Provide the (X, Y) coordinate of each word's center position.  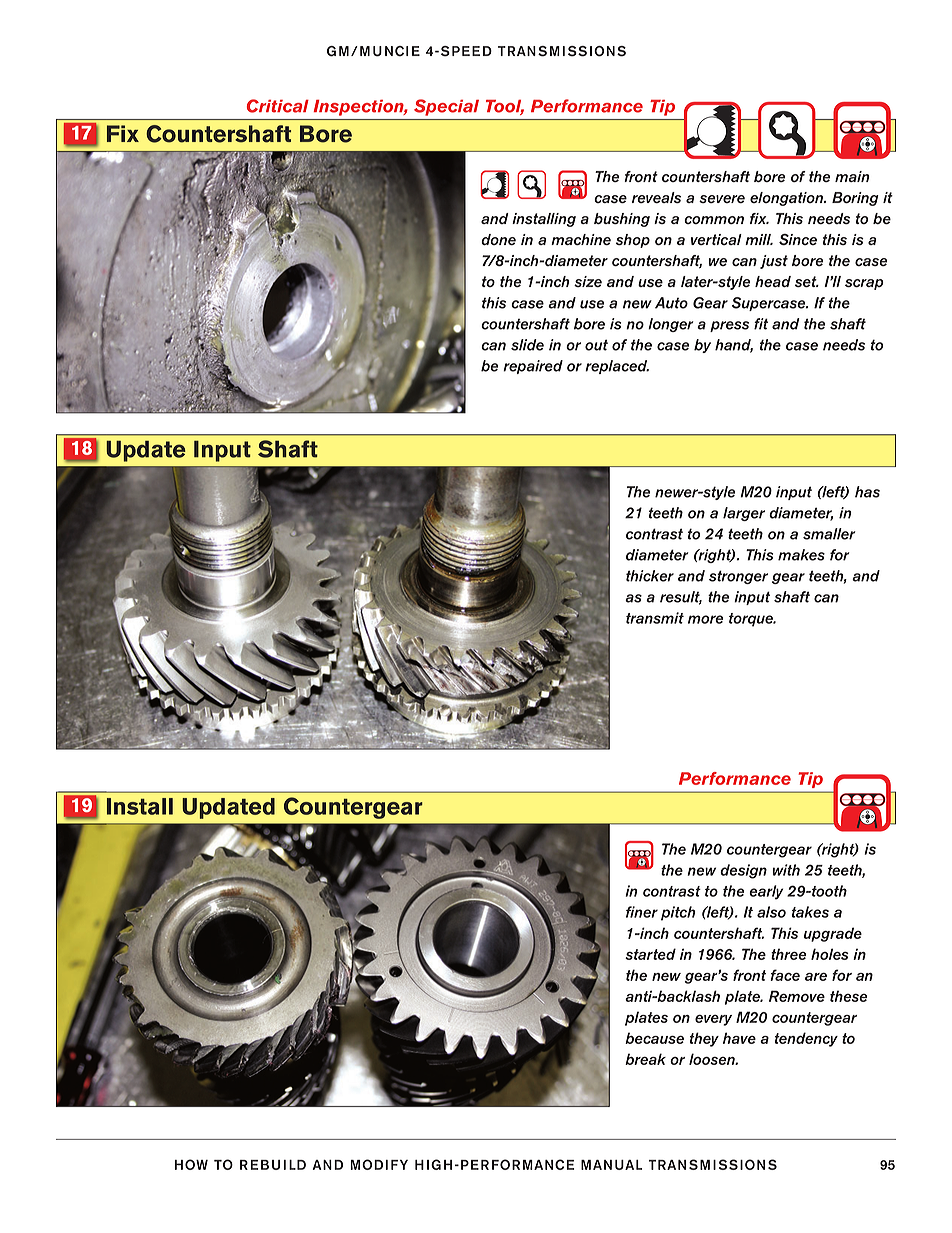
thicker (650, 576)
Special (446, 107)
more (705, 619)
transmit (655, 618)
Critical (278, 106)
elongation (788, 199)
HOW (191, 1164)
